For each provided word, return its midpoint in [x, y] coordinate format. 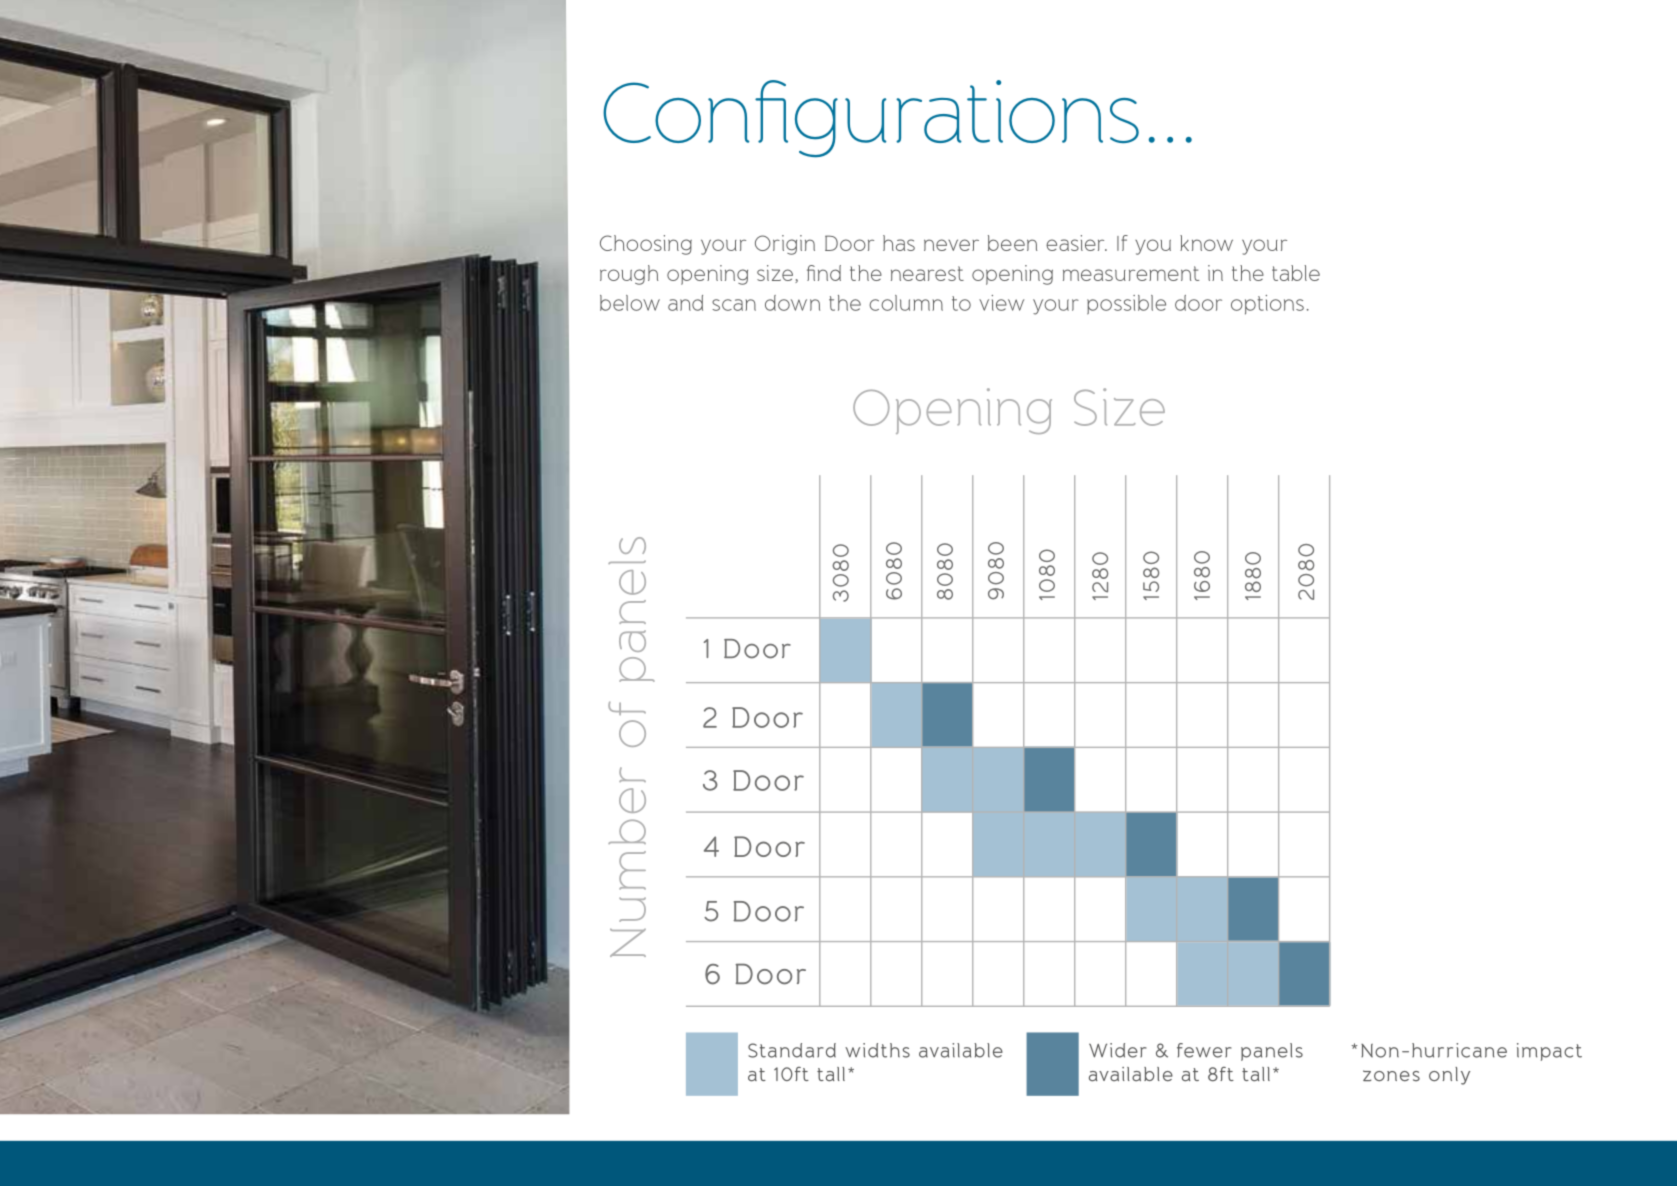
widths [877, 1050]
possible [1126, 305]
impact [1549, 1052]
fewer [1204, 1050]
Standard [792, 1050]
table [1296, 273]
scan [734, 305]
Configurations [871, 118]
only [1449, 1076]
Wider [1118, 1050]
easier [1076, 243]
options [1267, 305]
